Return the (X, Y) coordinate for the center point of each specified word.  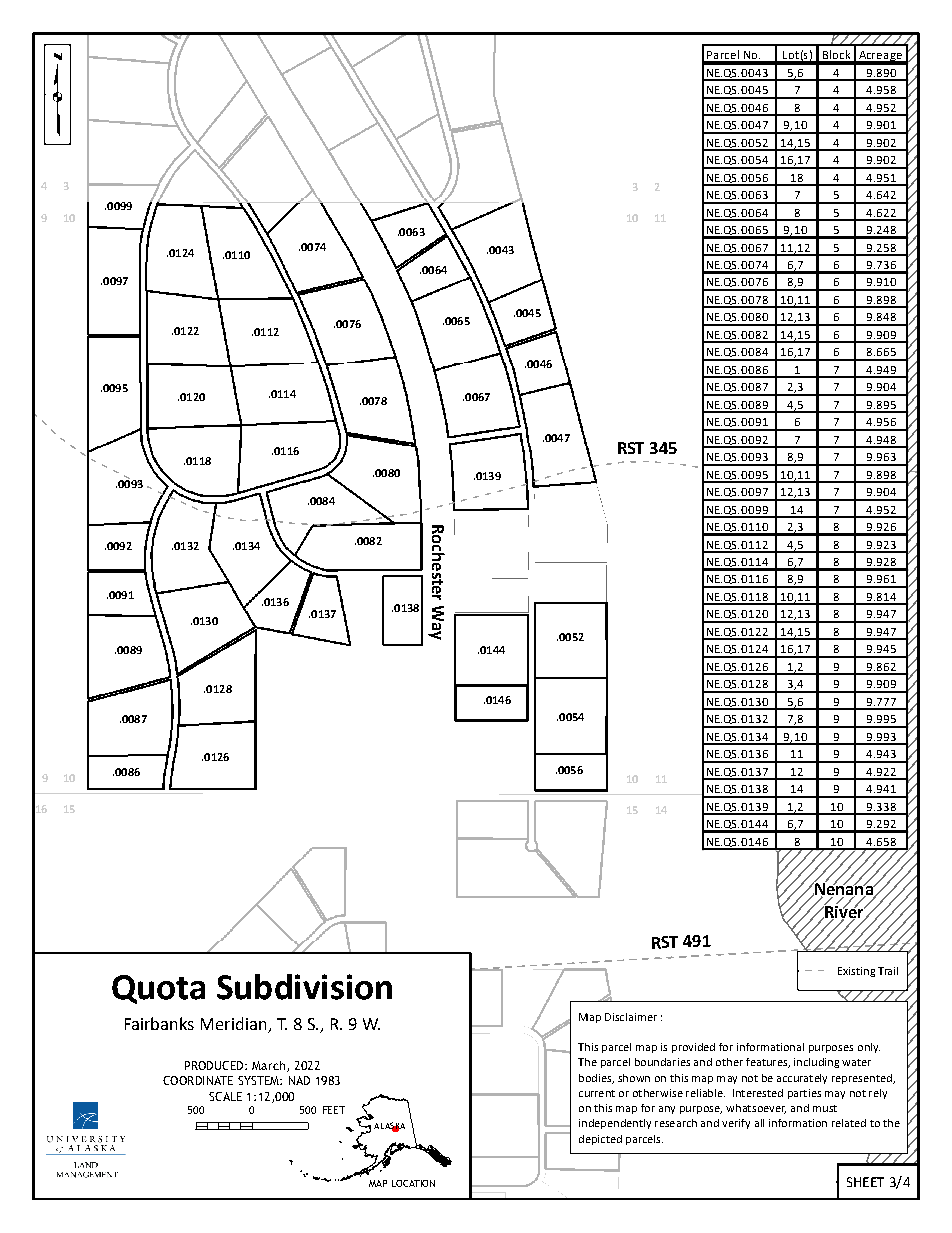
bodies (596, 1079)
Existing (856, 972)
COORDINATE (198, 1080)
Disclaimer (631, 1017)
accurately (802, 1079)
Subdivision (304, 987)
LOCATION (413, 1183)
